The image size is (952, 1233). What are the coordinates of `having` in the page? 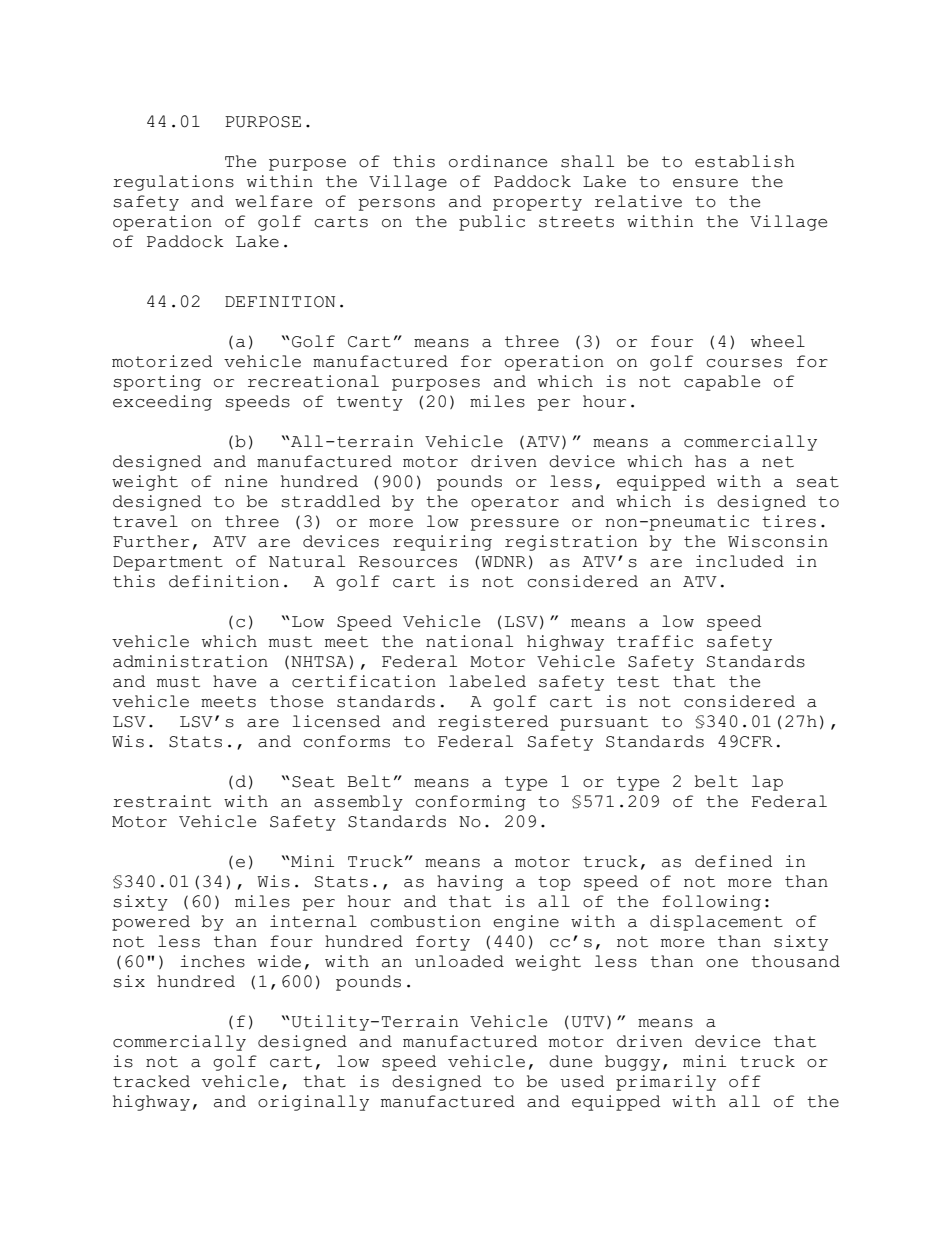 It's located at (470, 883).
